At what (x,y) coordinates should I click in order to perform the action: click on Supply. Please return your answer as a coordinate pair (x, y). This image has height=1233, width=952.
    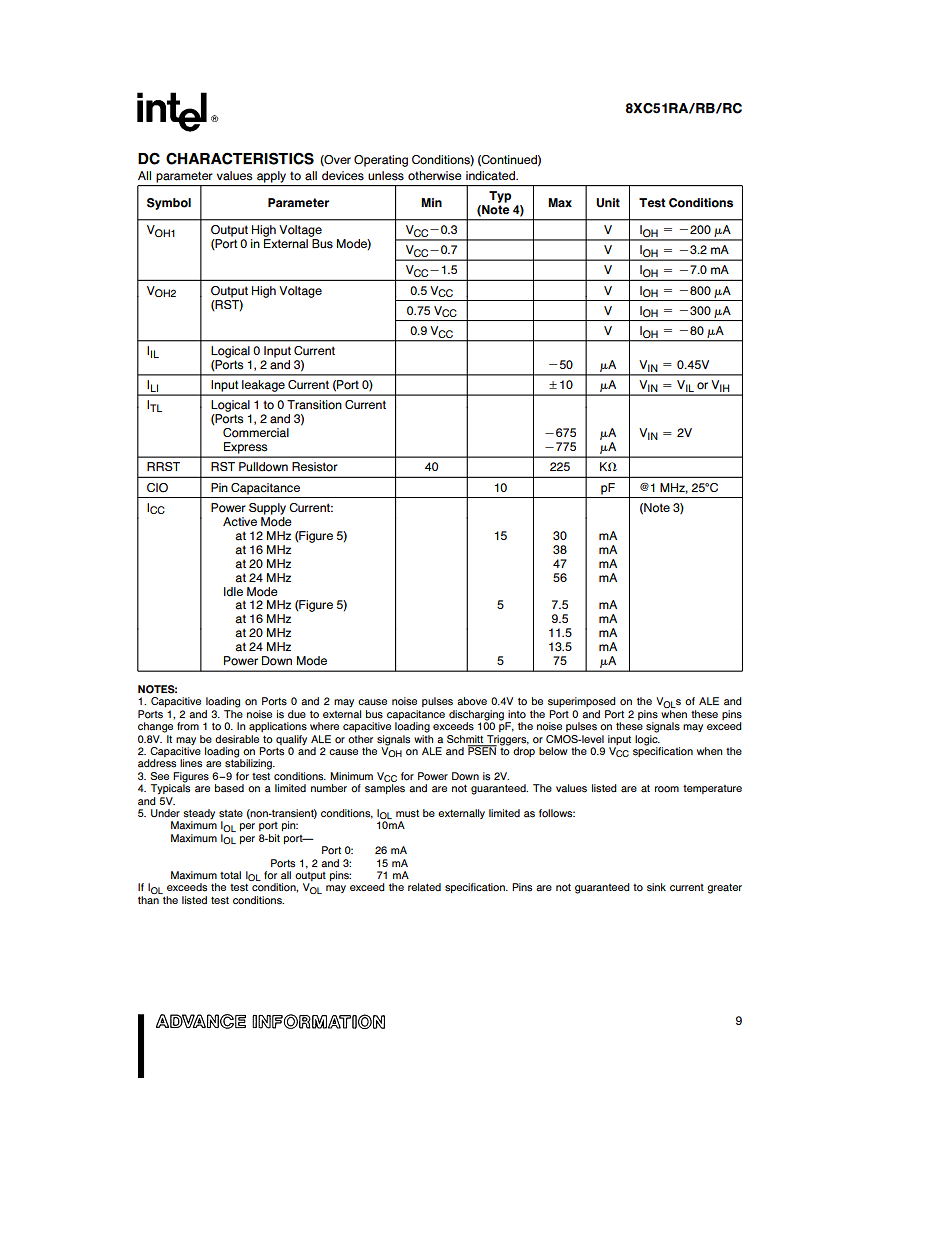
    Looking at the image, I should click on (267, 509).
